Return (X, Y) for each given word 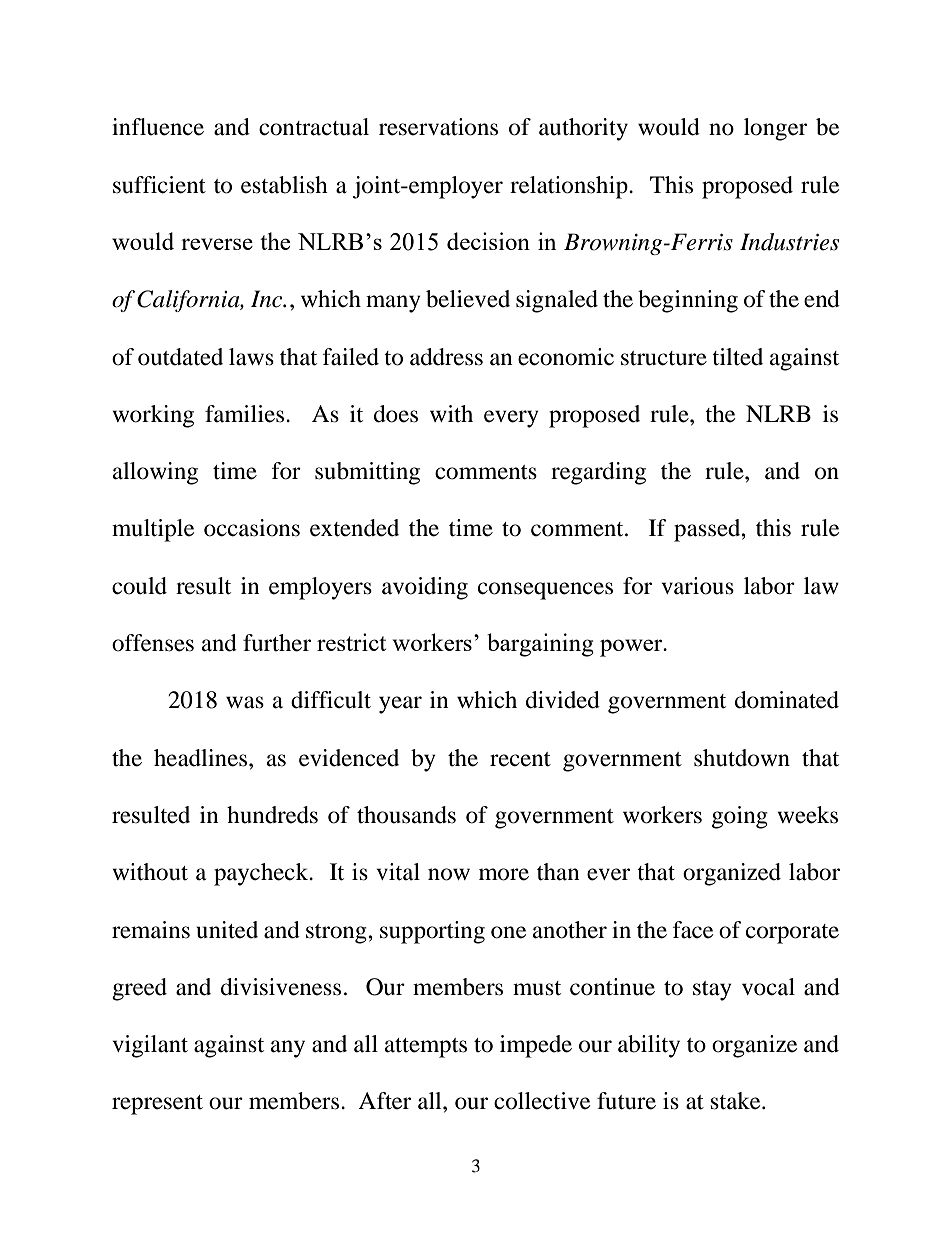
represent (157, 1105)
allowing (155, 473)
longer (775, 129)
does (396, 414)
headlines (202, 758)
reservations (438, 127)
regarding (598, 473)
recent (520, 759)
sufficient (159, 185)
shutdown (742, 758)
